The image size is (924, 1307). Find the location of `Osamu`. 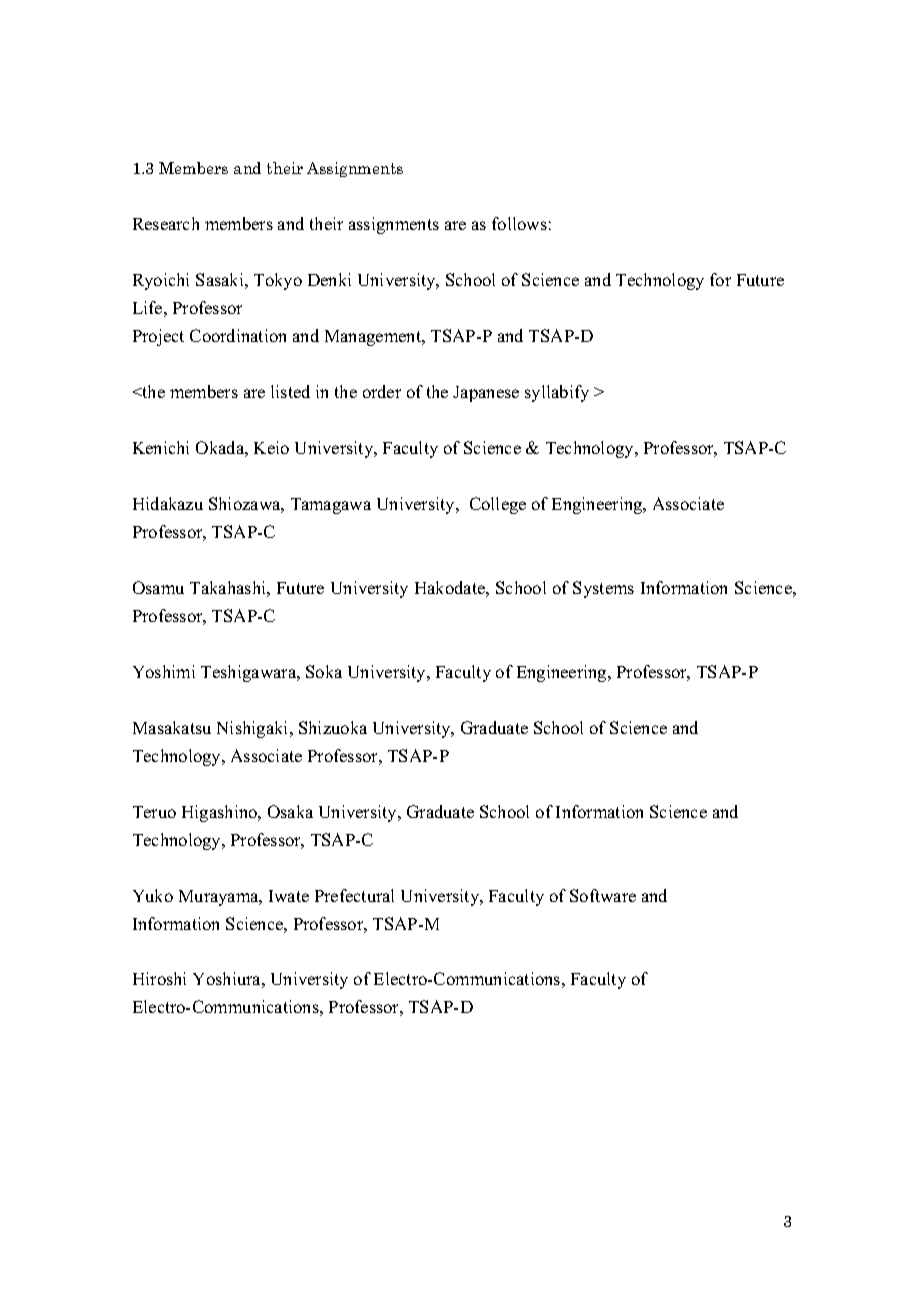

Osamu is located at coordinates (158, 587).
